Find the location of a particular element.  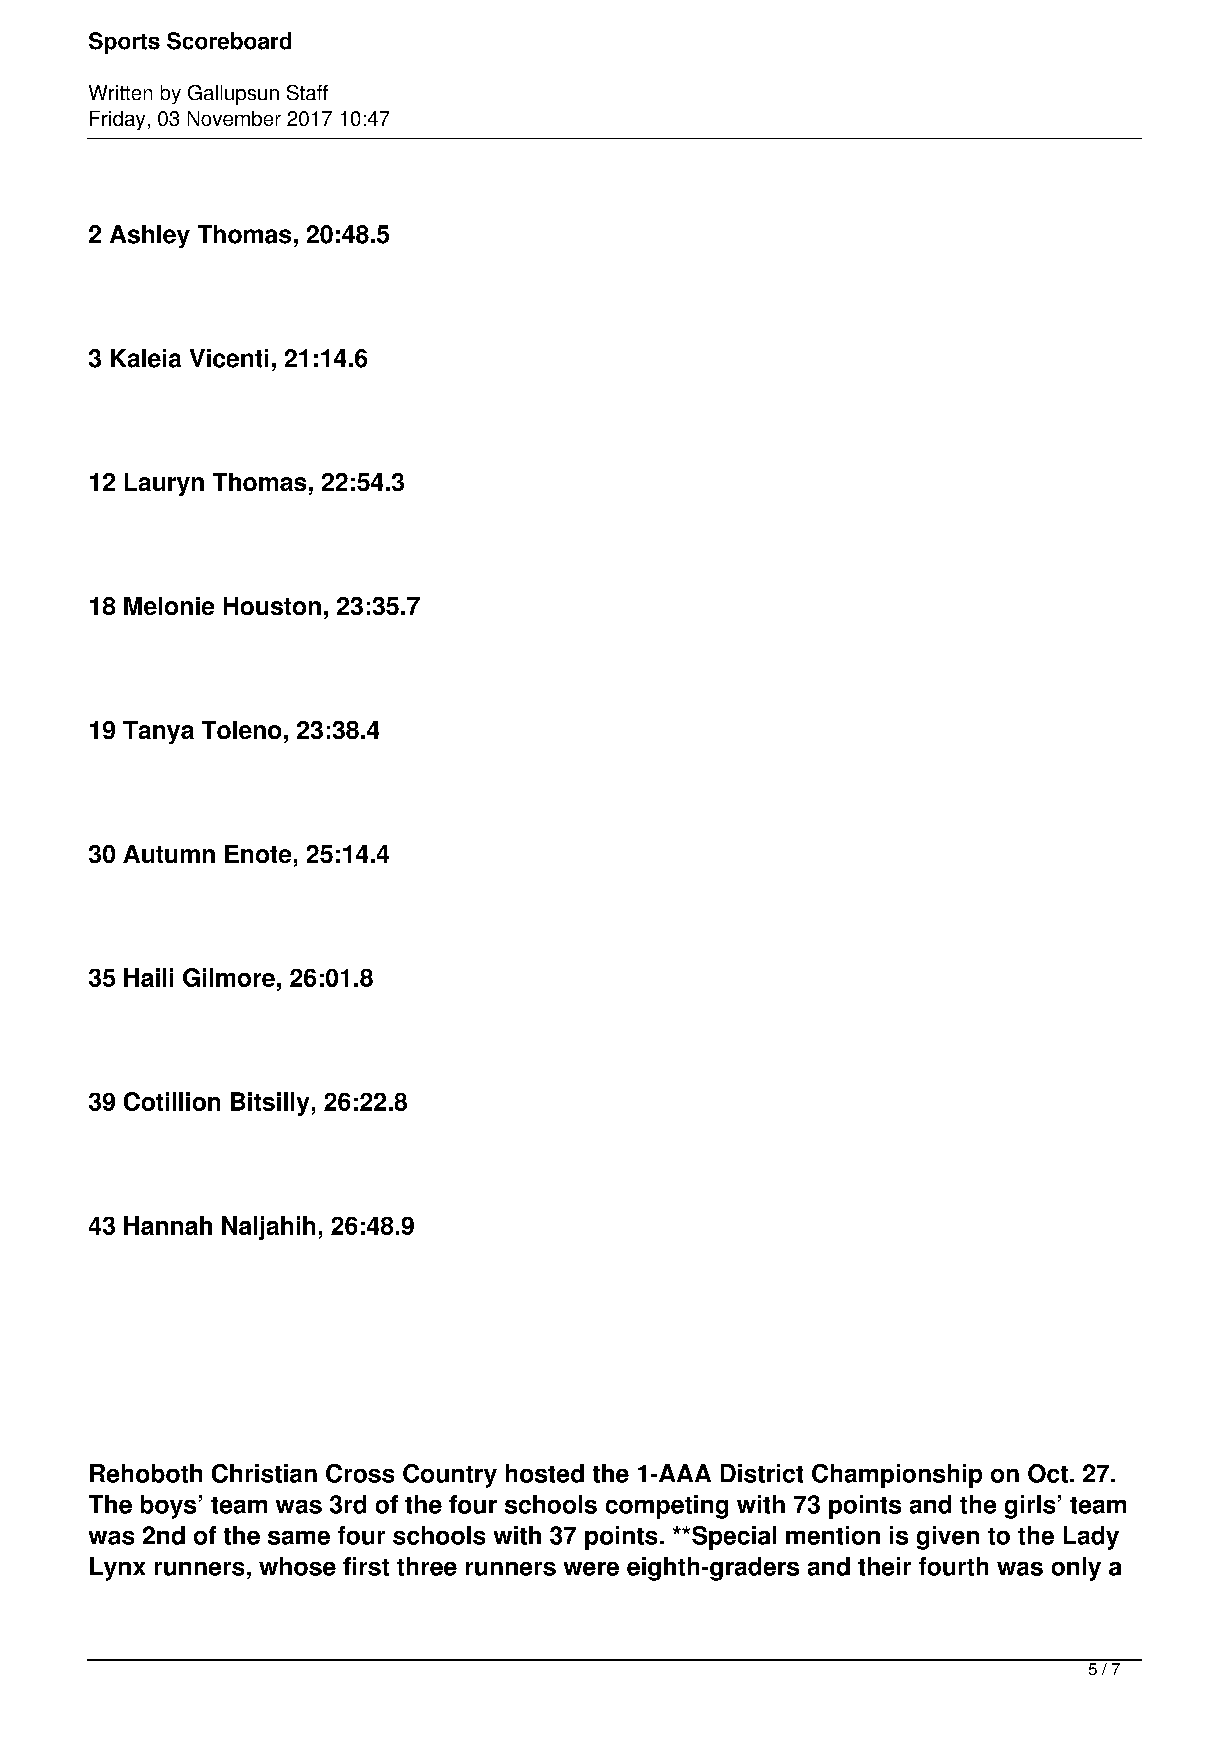

Staff is located at coordinates (307, 92).
